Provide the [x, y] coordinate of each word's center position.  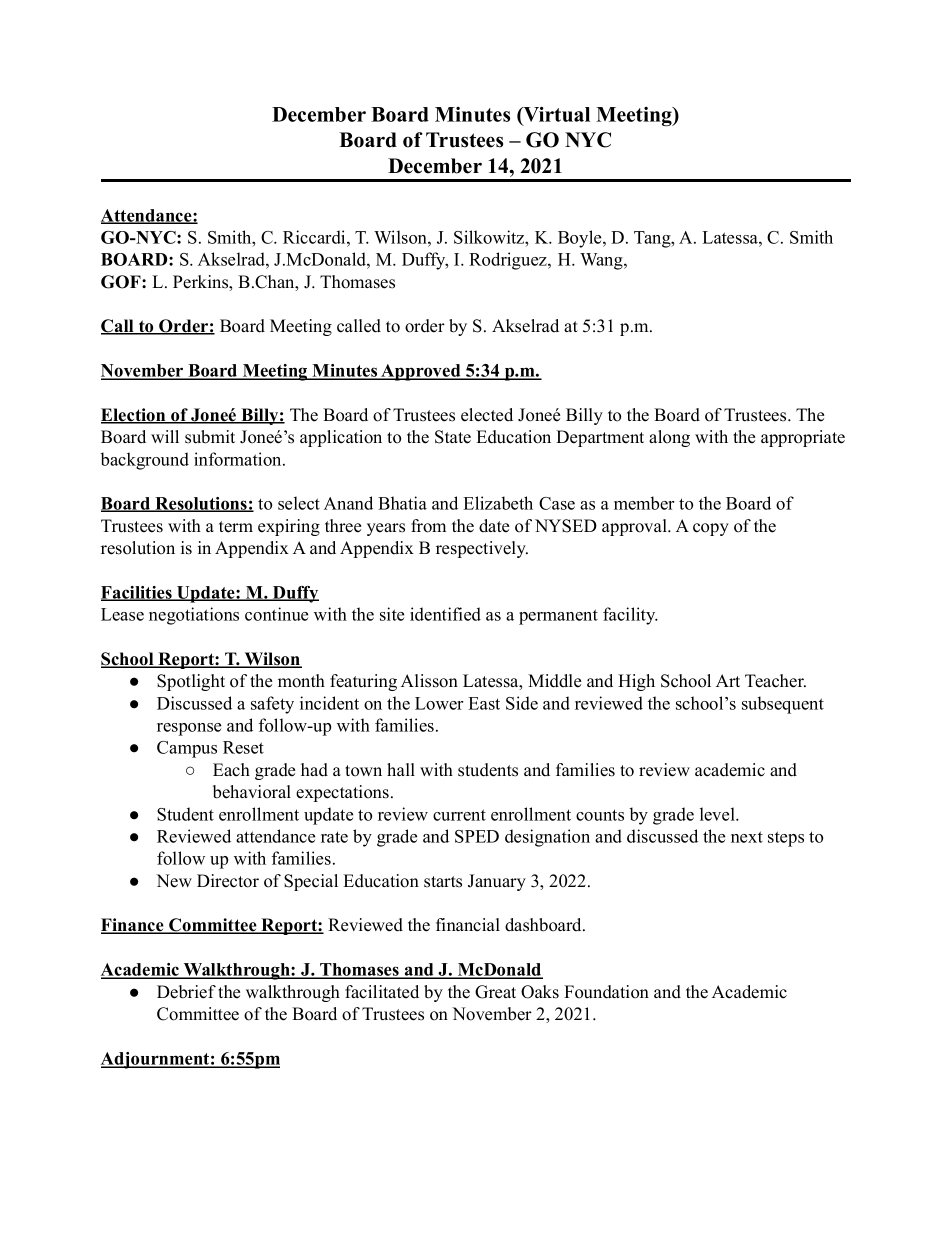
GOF [122, 282]
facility [630, 616]
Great [495, 992]
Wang [602, 261]
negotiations [194, 616]
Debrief [186, 992]
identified [445, 614]
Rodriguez [509, 261]
